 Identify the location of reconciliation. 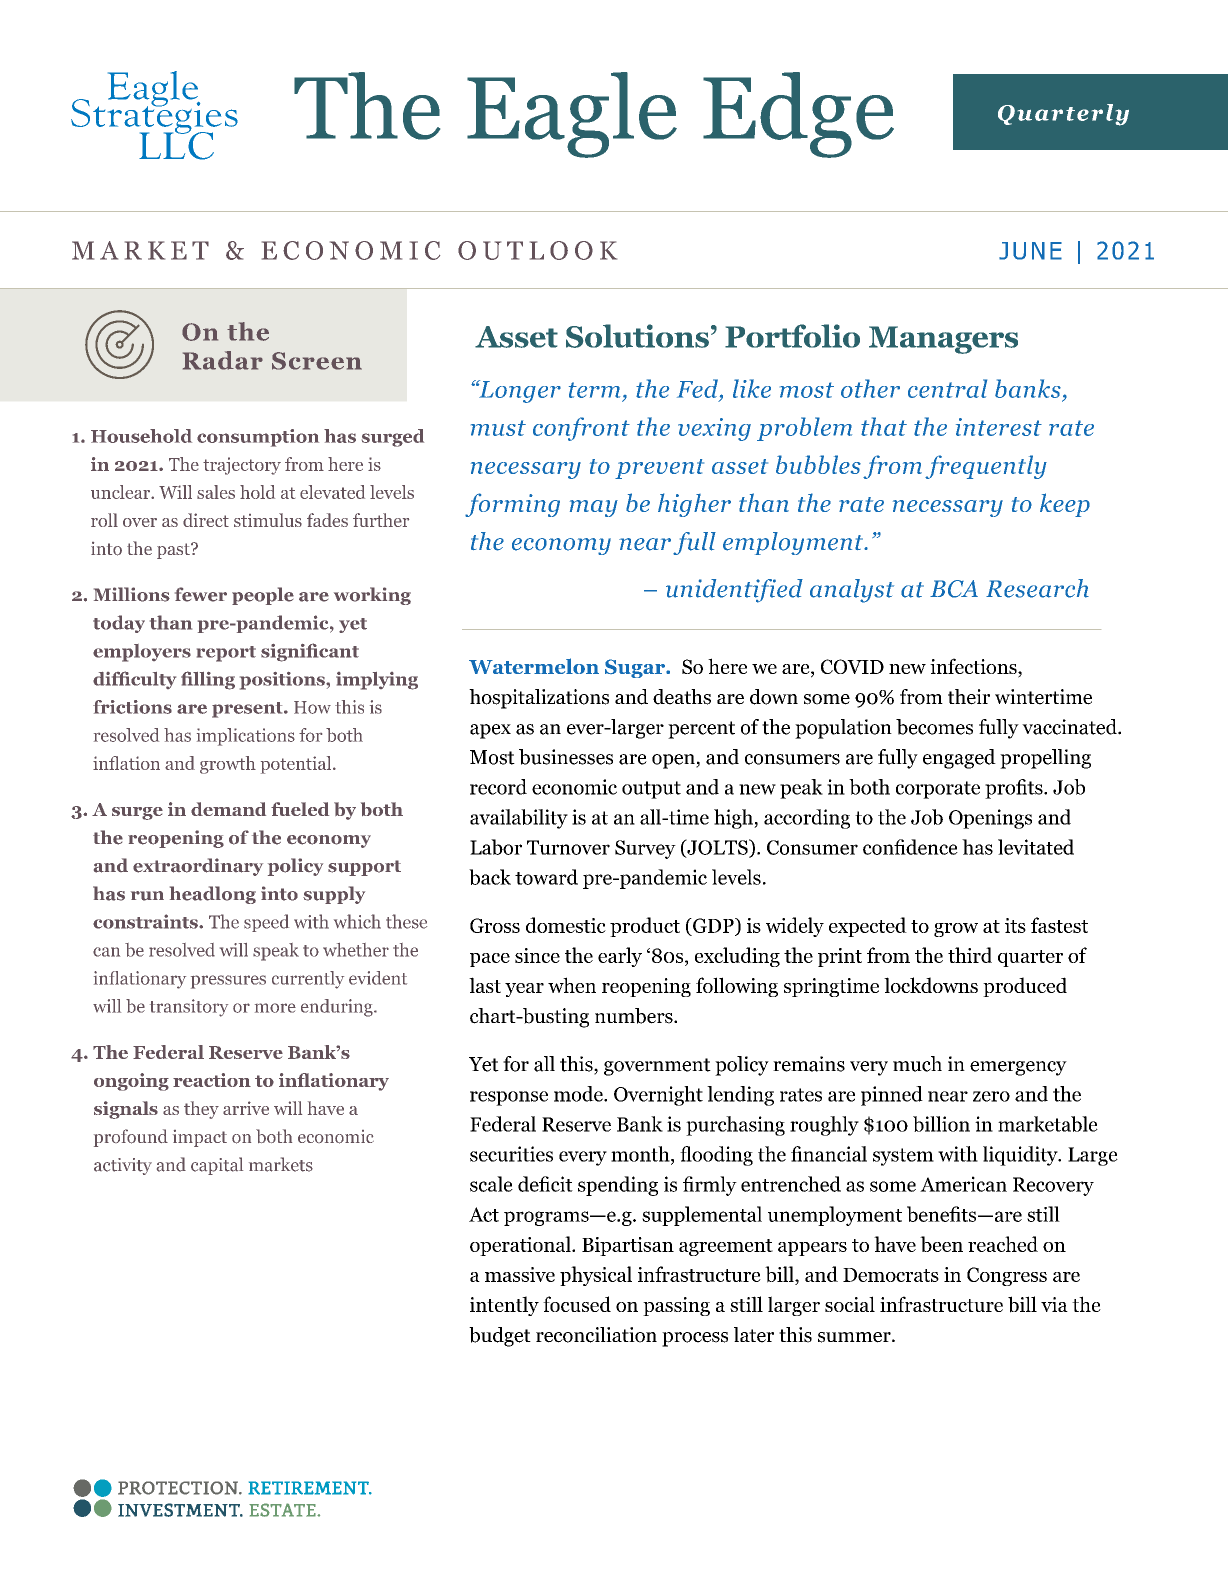
(596, 1335).
